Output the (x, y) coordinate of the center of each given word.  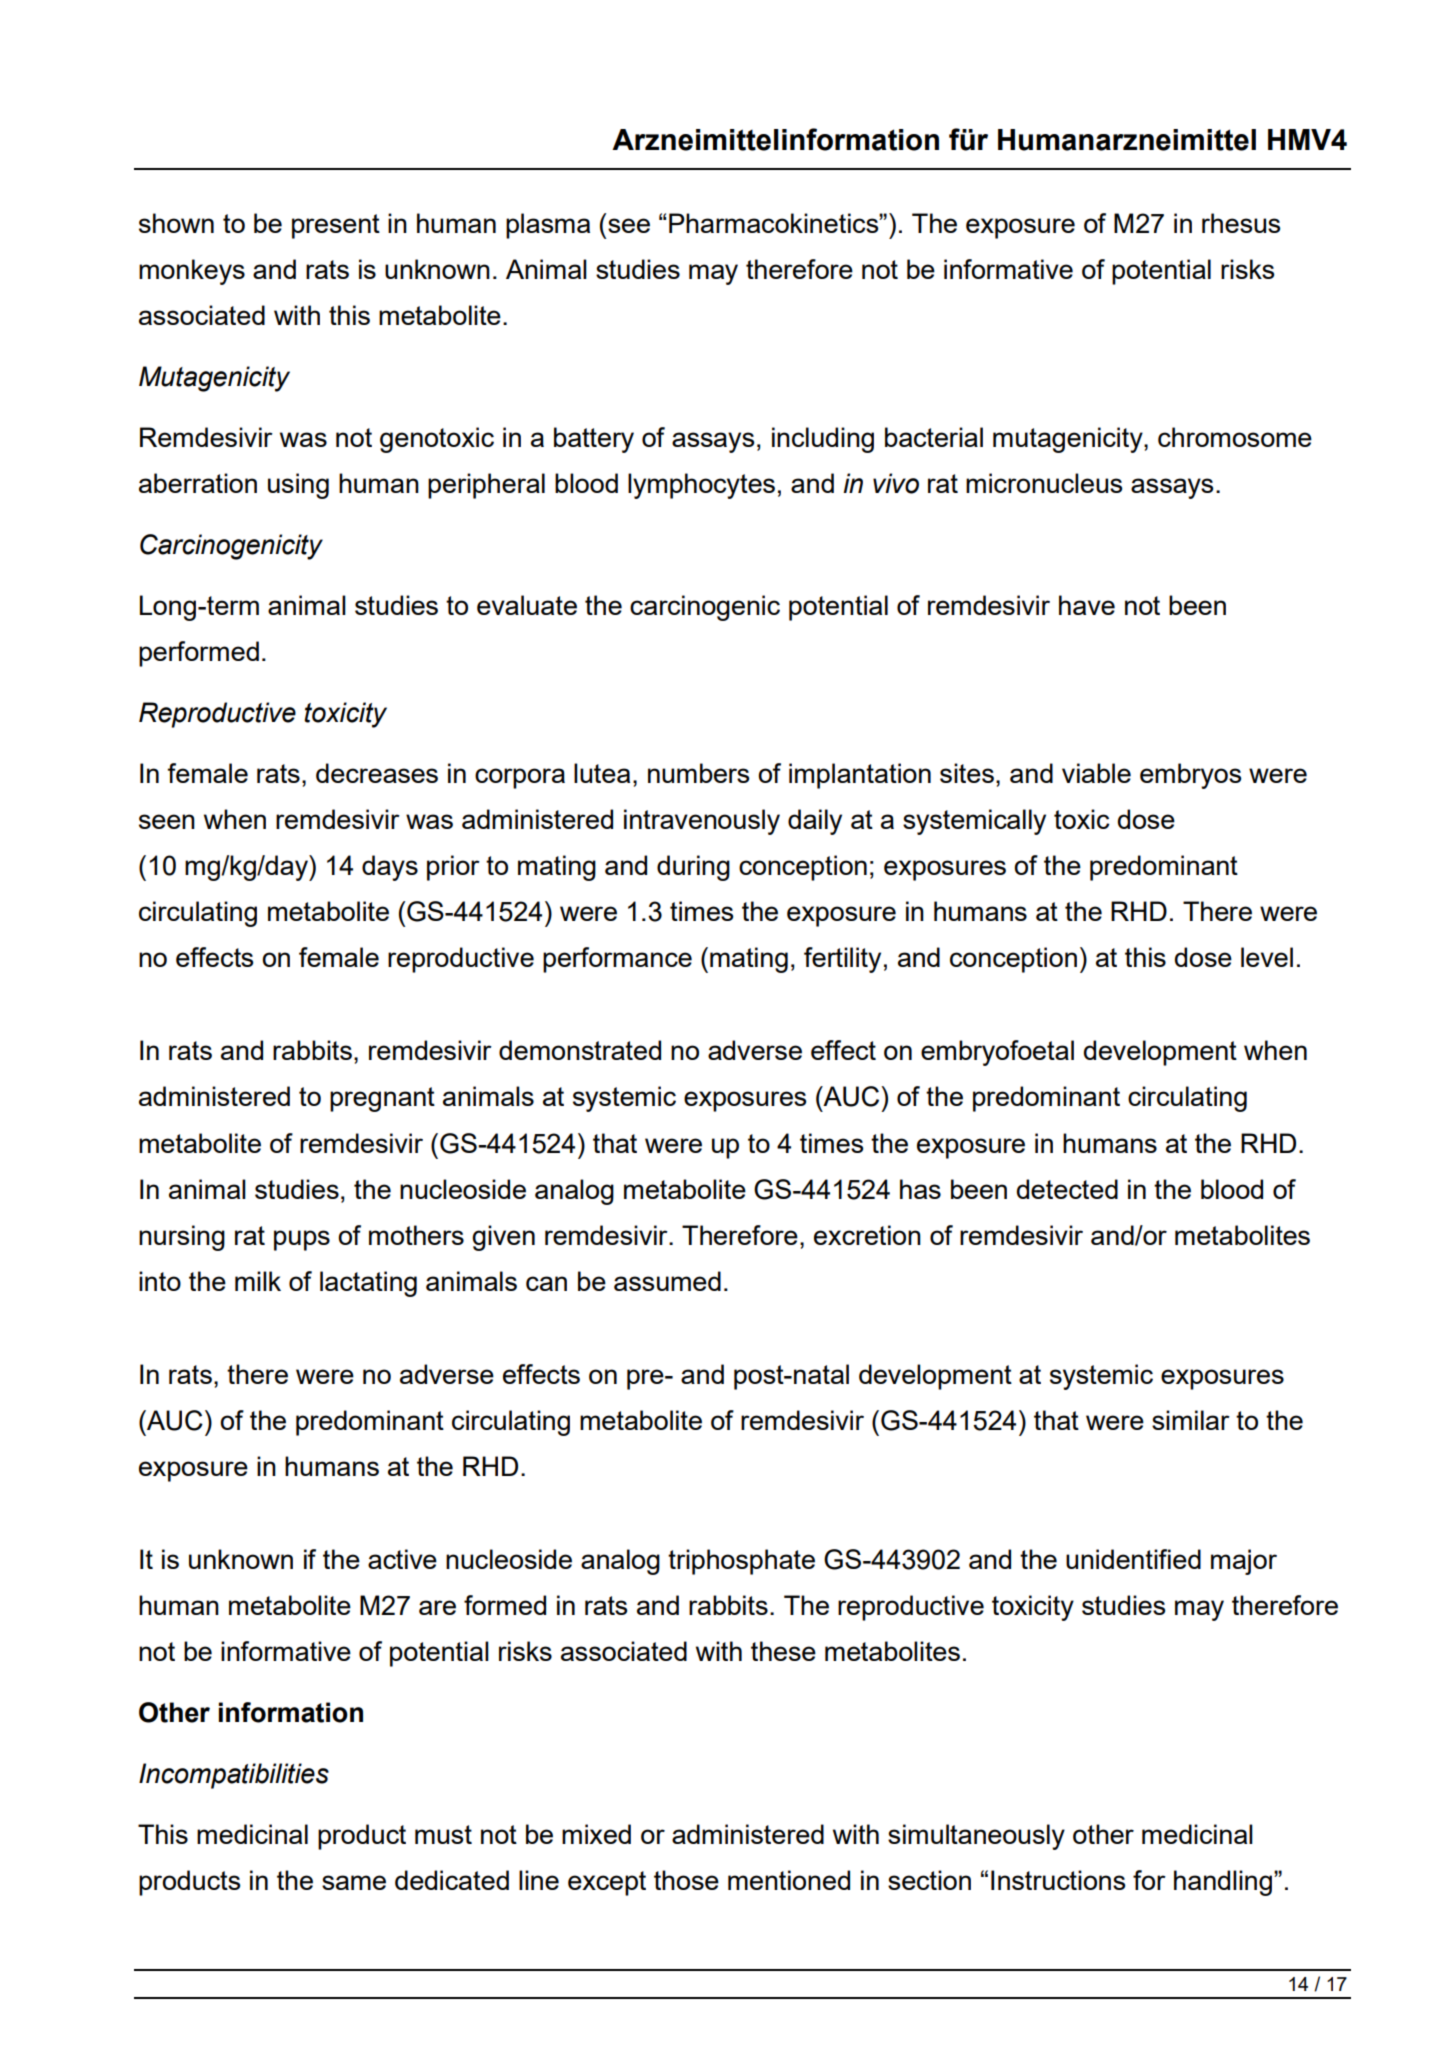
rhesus (1241, 223)
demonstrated (580, 1050)
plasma (548, 226)
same (354, 1882)
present (336, 226)
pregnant (382, 1099)
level (1267, 957)
